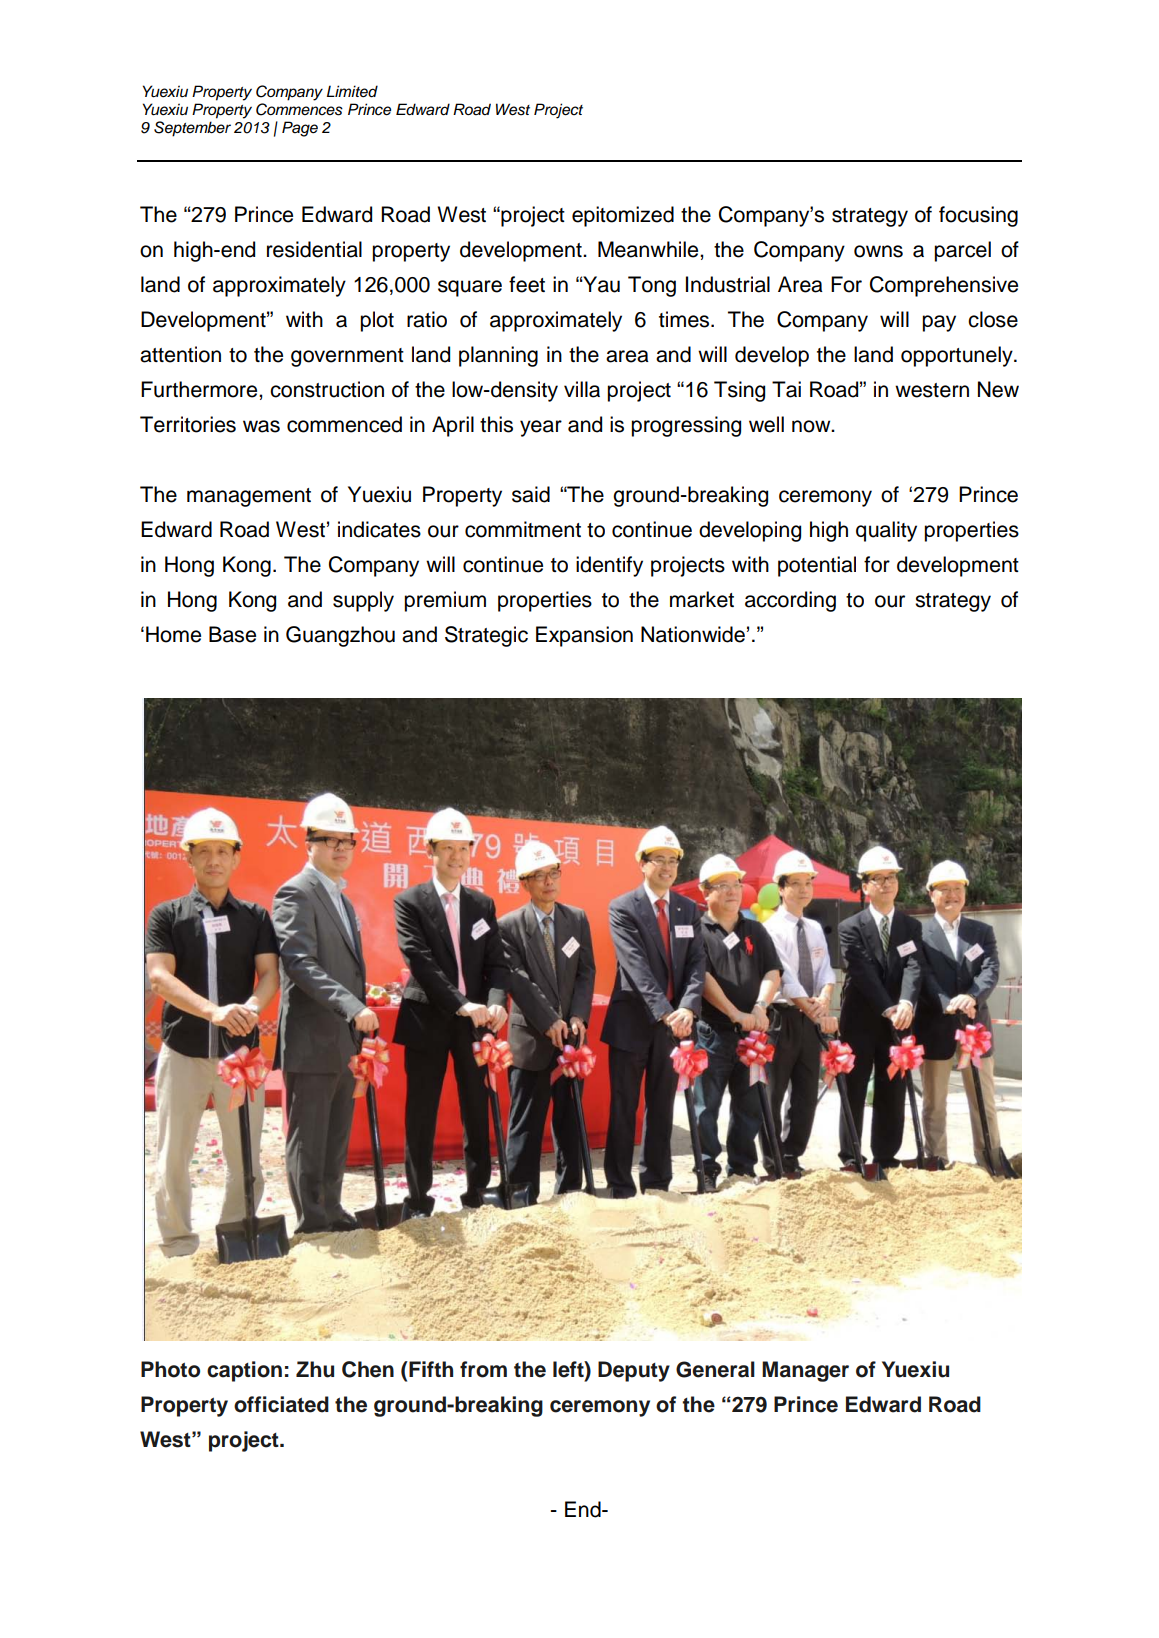 This document has width=1159, height=1638. What do you see at coordinates (634, 1371) in the document?
I see `Deputy` at bounding box center [634, 1371].
